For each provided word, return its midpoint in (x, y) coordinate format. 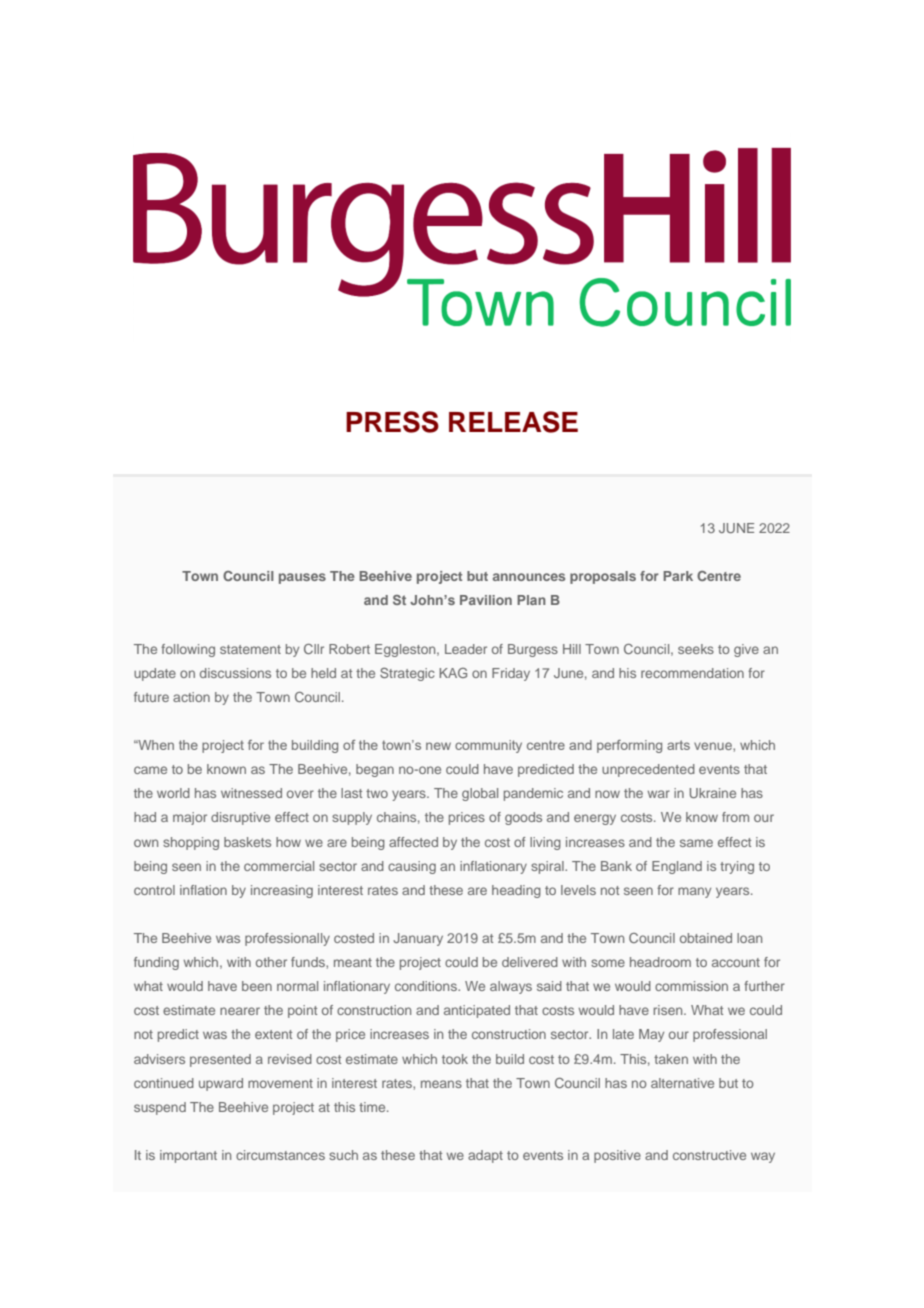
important (188, 1156)
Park (678, 576)
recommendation (692, 673)
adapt (485, 1156)
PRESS (392, 422)
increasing (282, 891)
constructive (709, 1155)
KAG (453, 673)
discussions (235, 673)
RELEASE (513, 422)
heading (516, 891)
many (694, 892)
